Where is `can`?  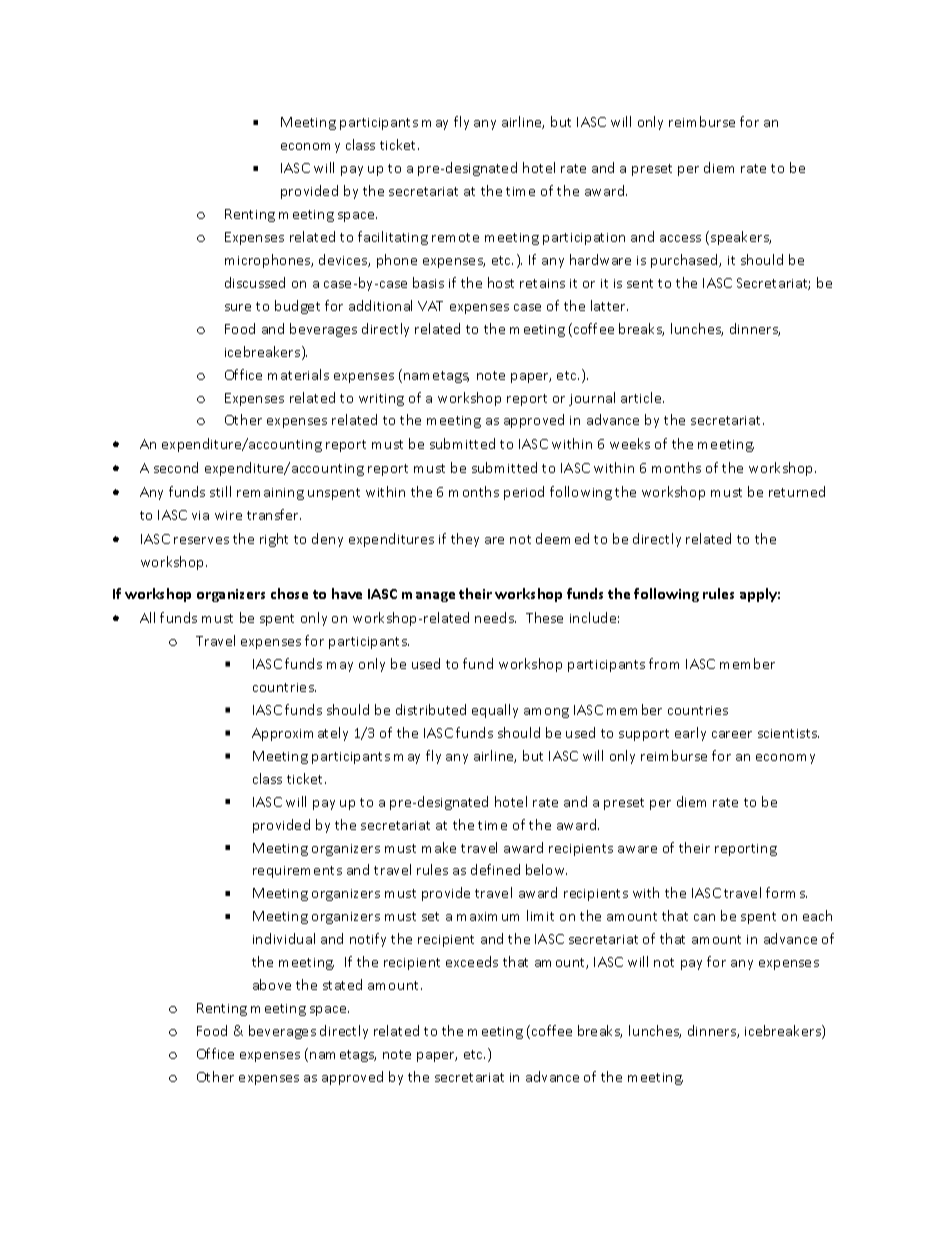 can is located at coordinates (704, 917).
